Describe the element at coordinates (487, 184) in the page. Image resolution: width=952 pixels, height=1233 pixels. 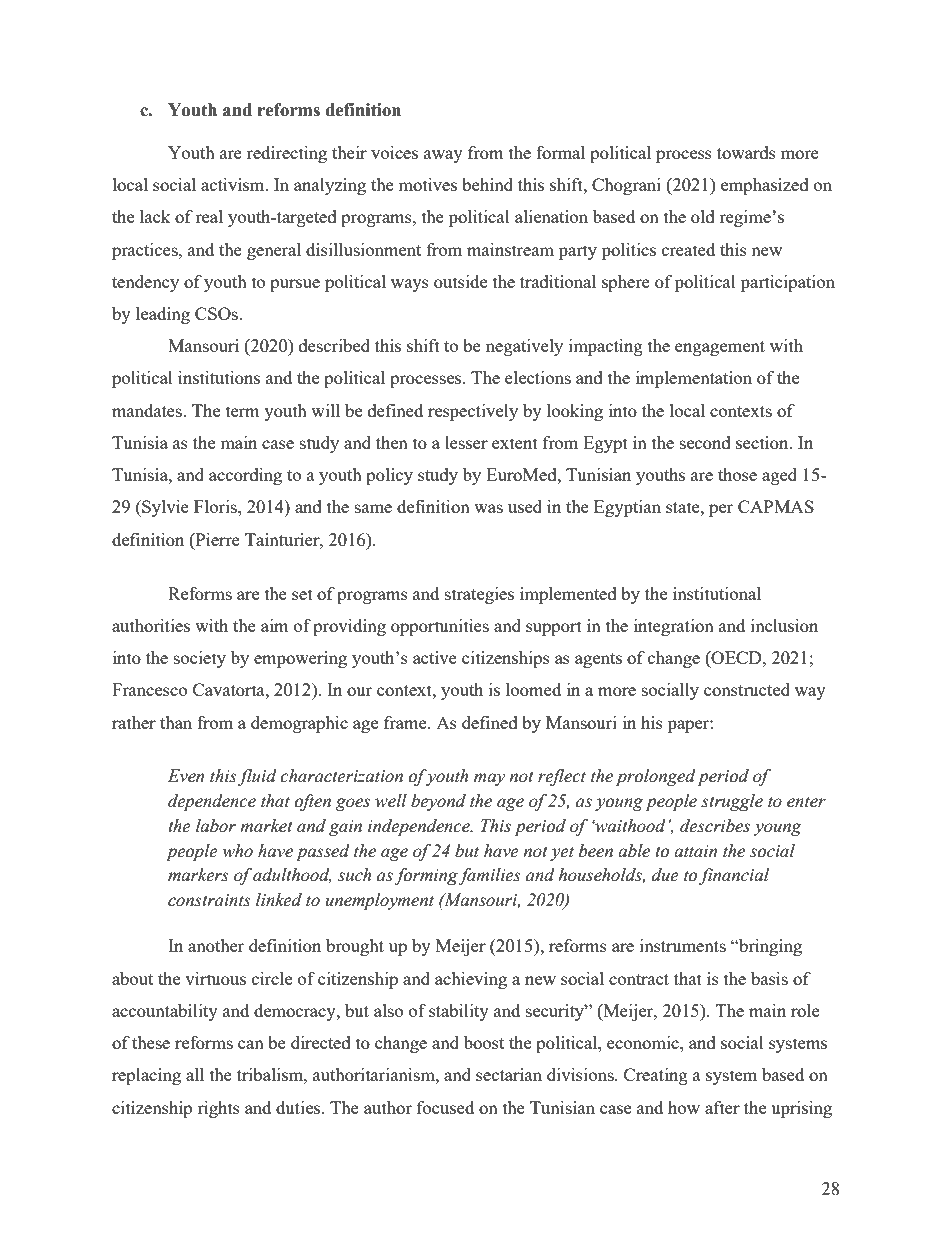
I see `behind` at that location.
